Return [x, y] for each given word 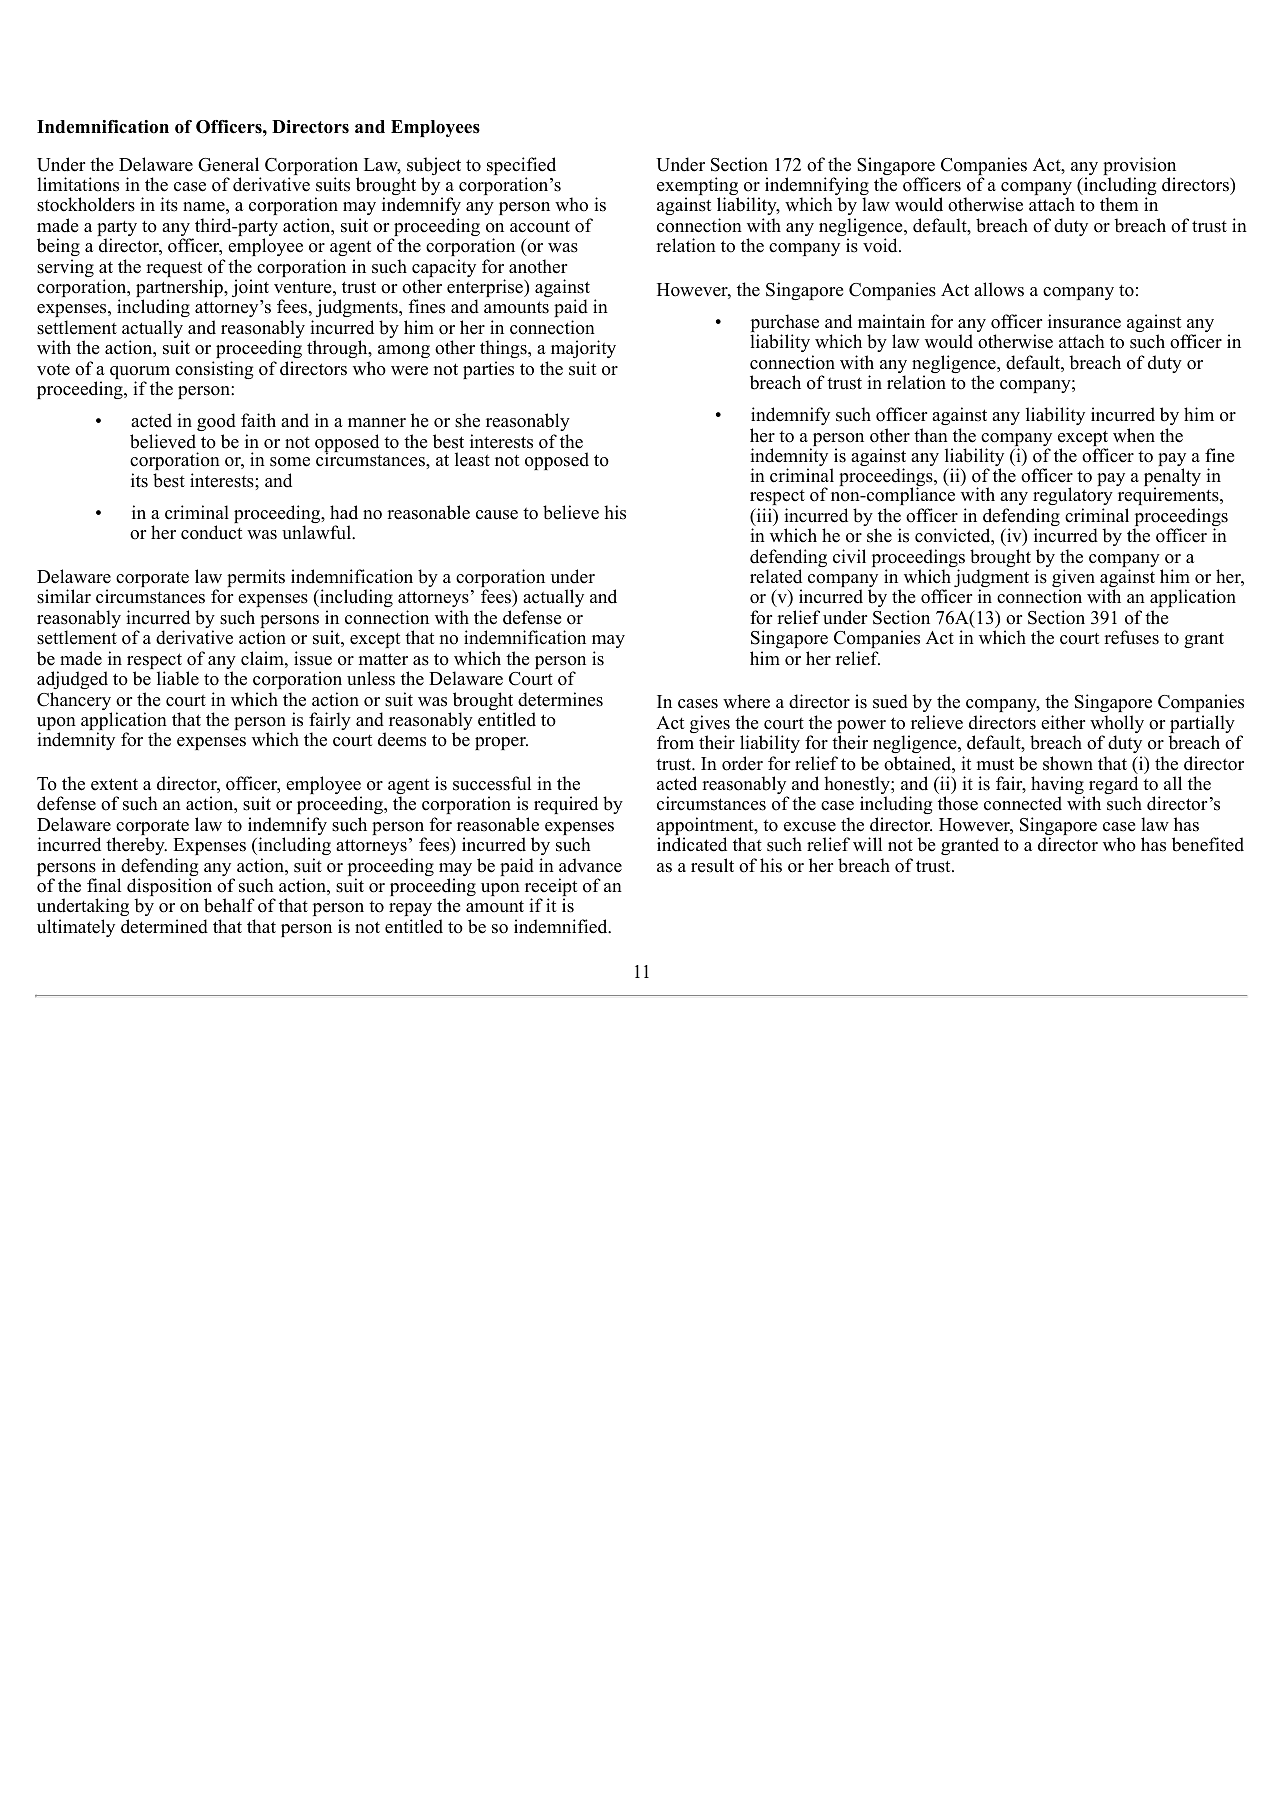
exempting [698, 187]
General [228, 164]
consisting [214, 370]
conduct [211, 532]
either [1063, 722]
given [1073, 579]
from [675, 742]
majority [583, 349]
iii [764, 516]
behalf [229, 905]
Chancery [74, 702]
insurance [1084, 321]
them [1119, 204]
